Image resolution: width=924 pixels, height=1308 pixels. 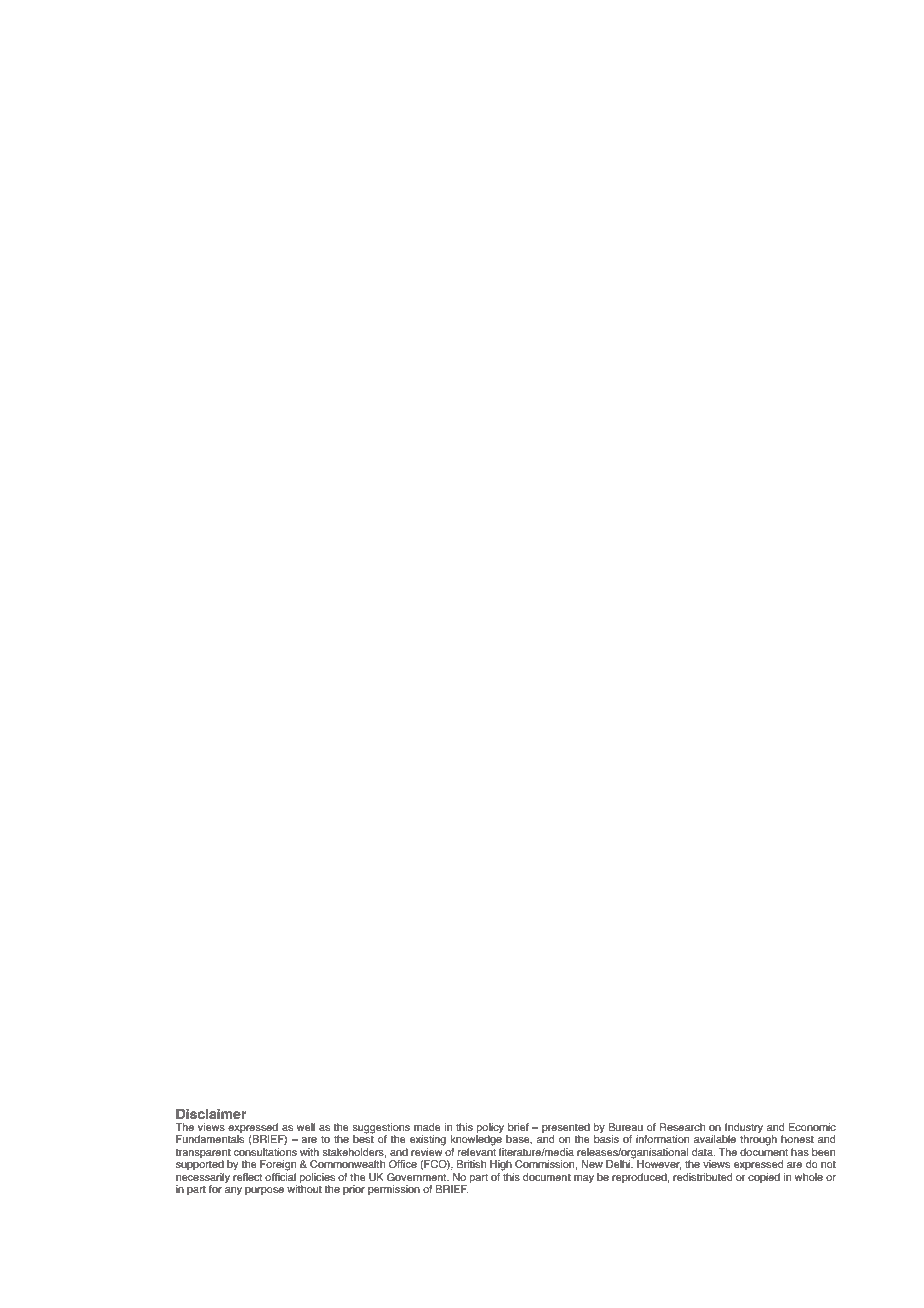 I want to click on Disclaimer, so click(x=211, y=1114).
